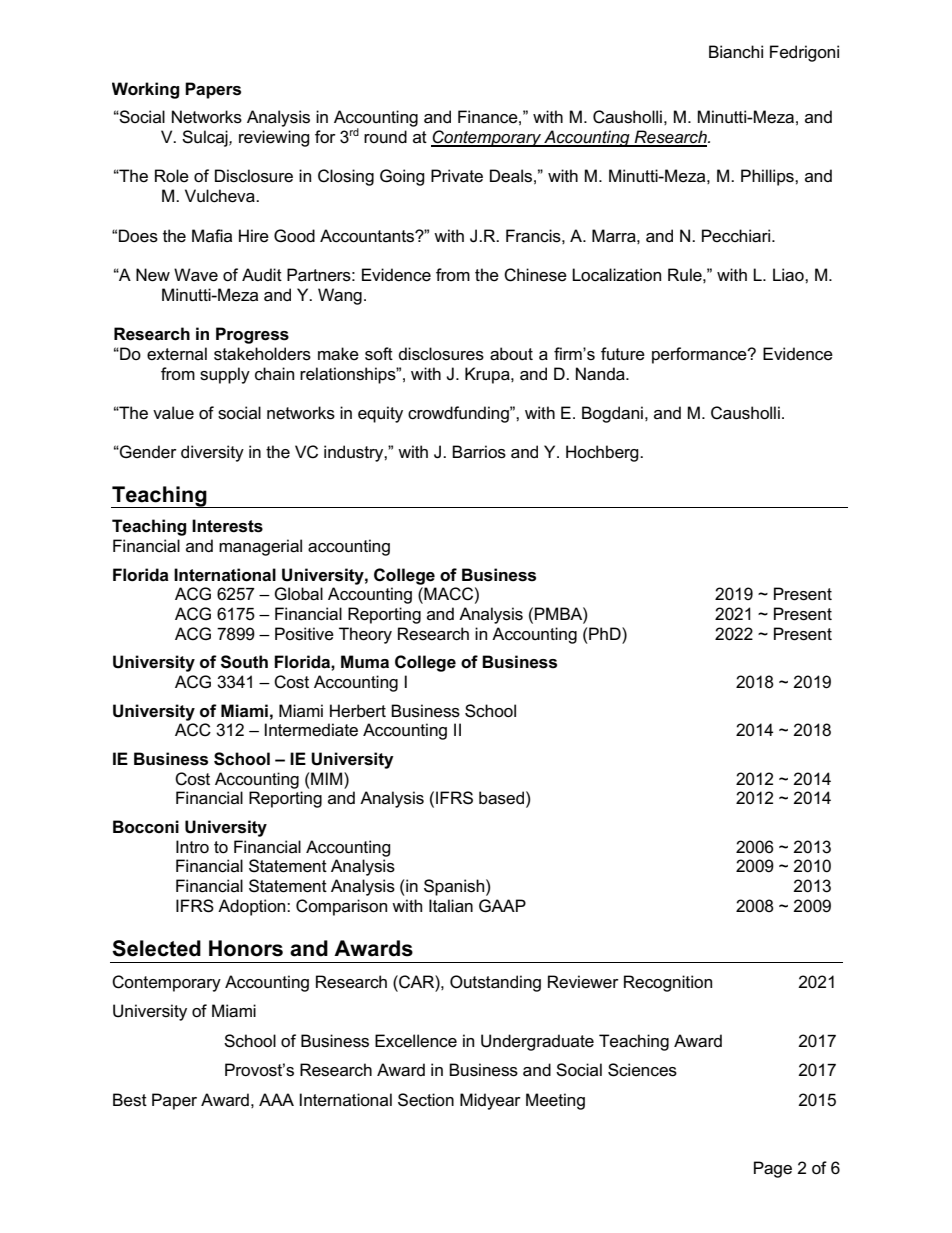  Describe the element at coordinates (145, 90) in the screenshot. I see `Working` at that location.
